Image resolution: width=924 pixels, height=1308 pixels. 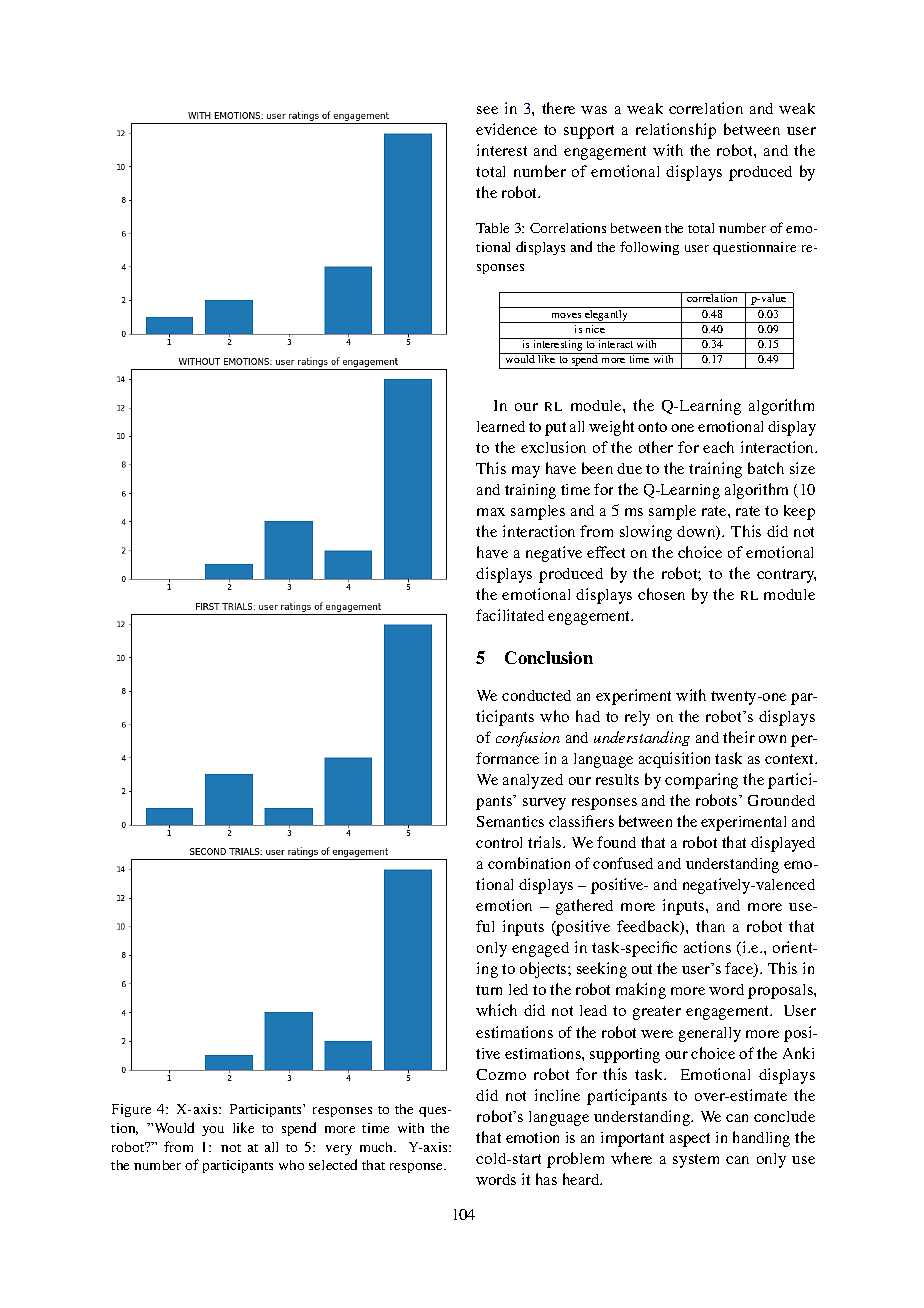 I want to click on chosen, so click(x=661, y=594).
